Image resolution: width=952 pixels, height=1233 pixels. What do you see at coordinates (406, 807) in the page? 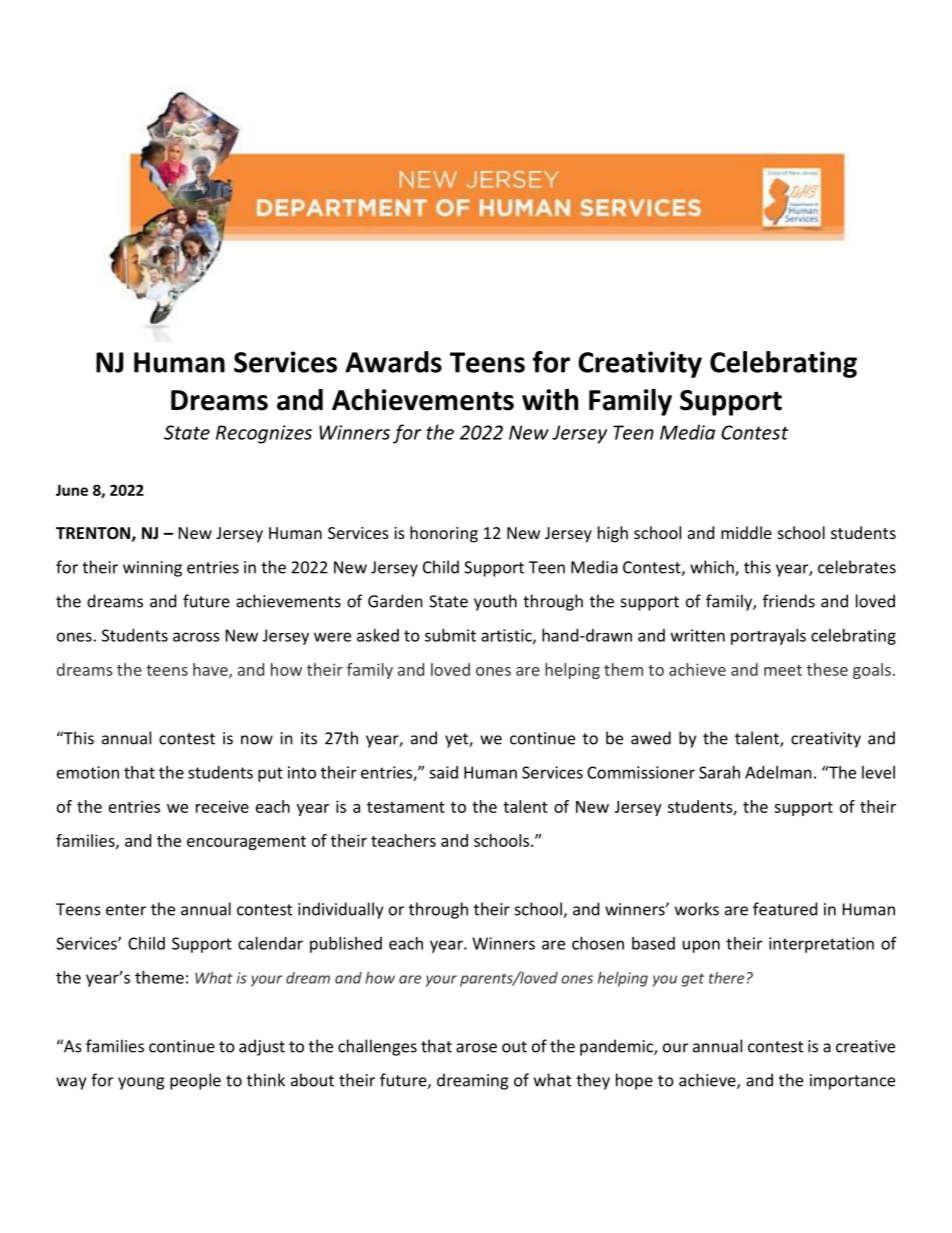
I see `testament` at bounding box center [406, 807].
